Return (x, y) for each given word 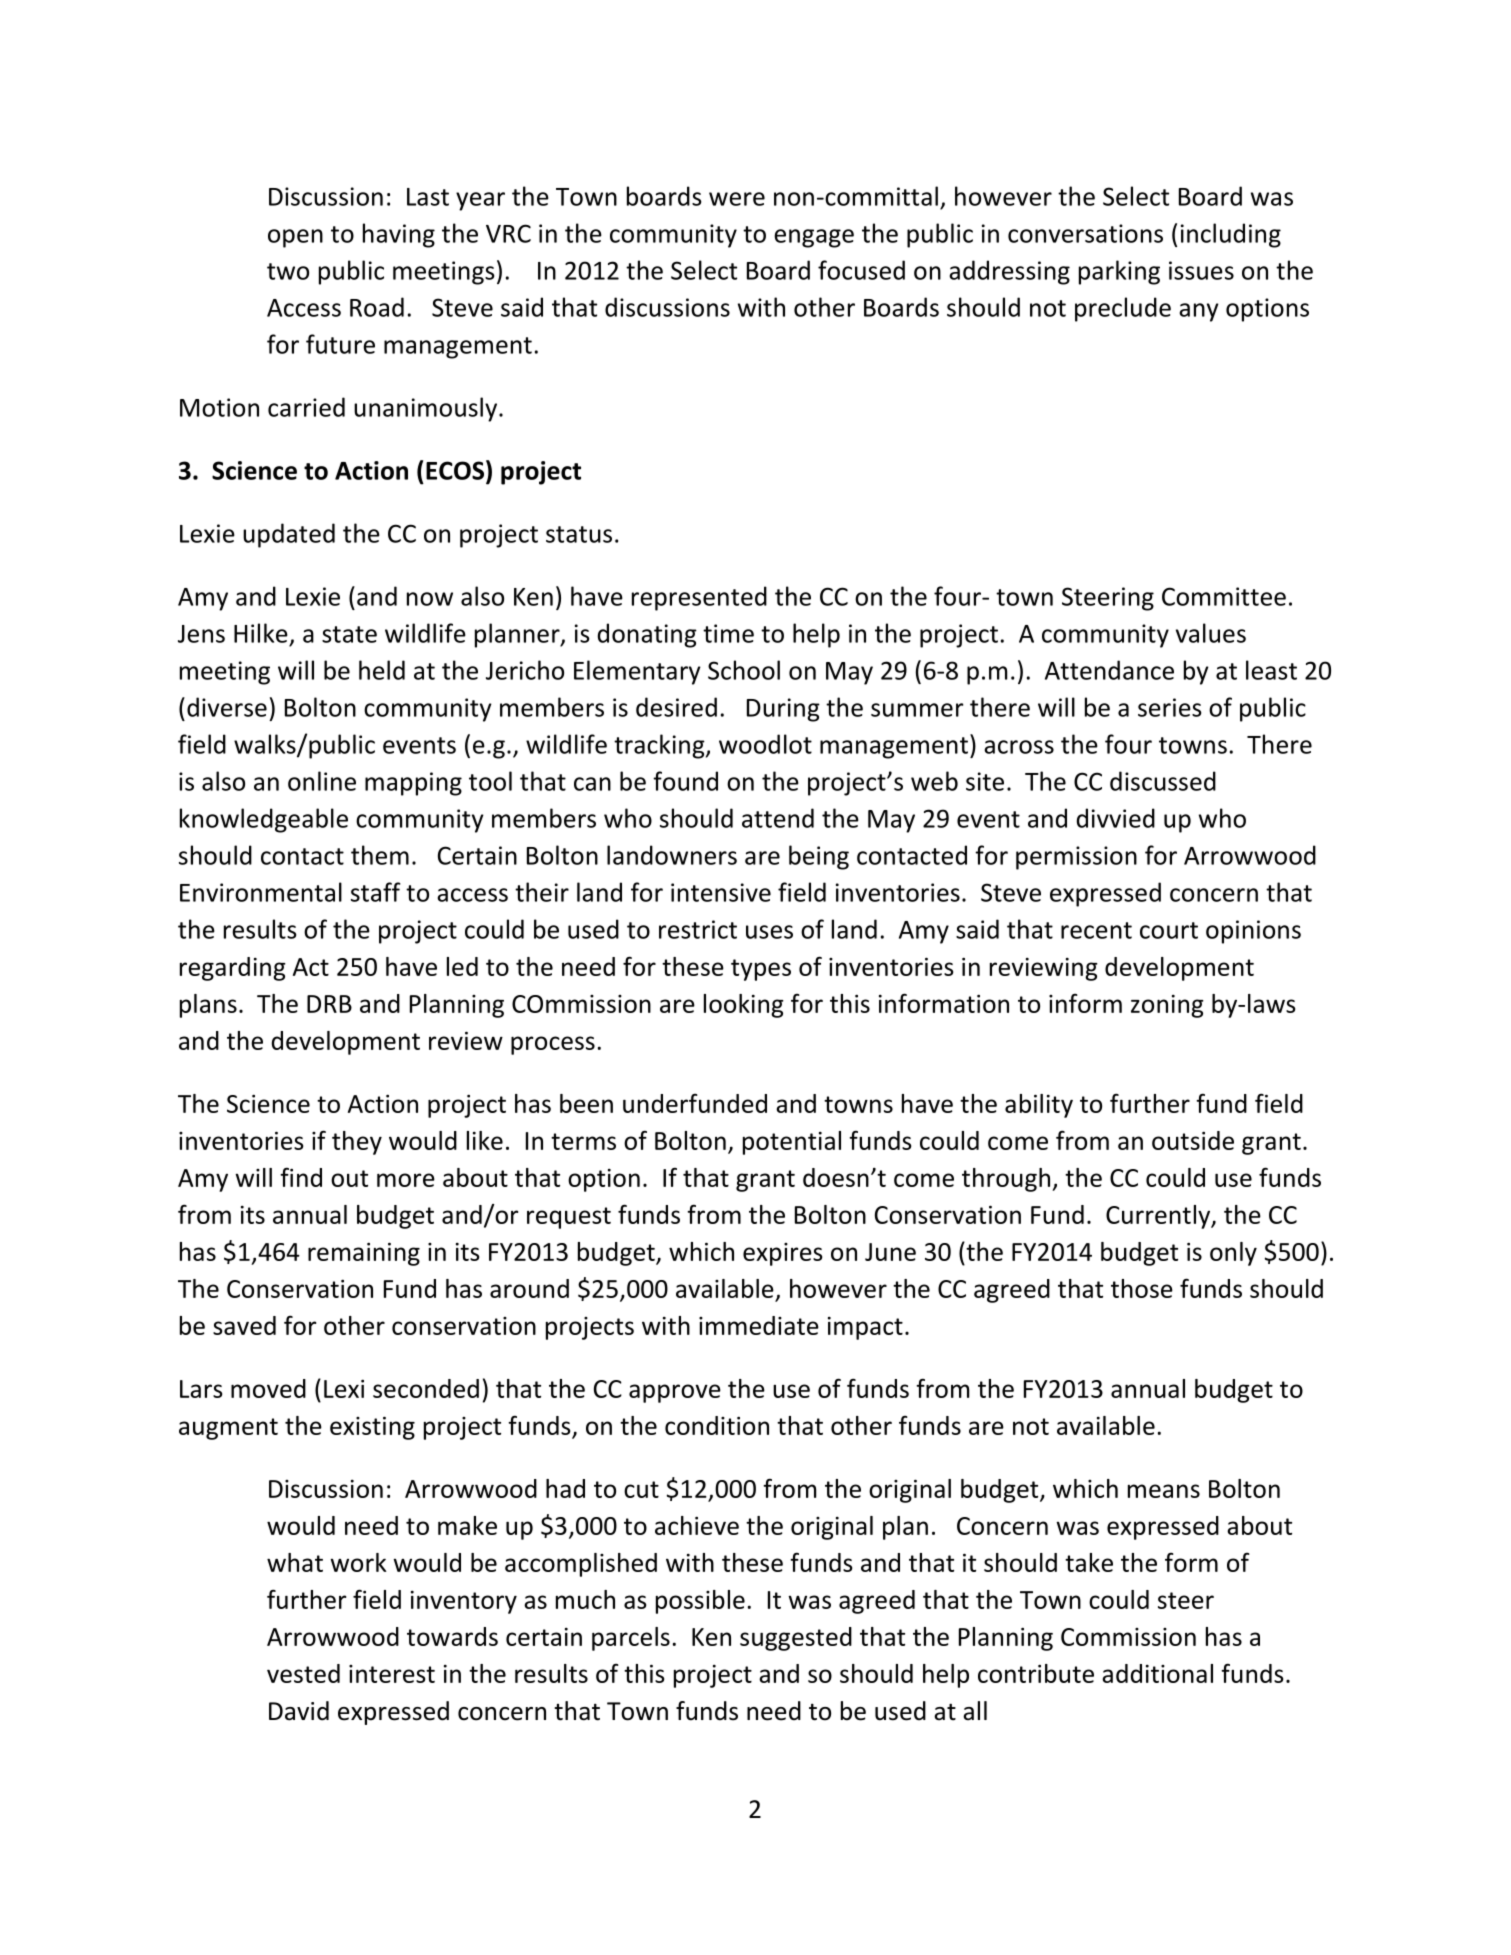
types (761, 970)
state (349, 634)
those (1142, 1288)
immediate (759, 1325)
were (737, 199)
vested (303, 1673)
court (1169, 930)
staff (376, 892)
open (295, 238)
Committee (1224, 596)
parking (1119, 272)
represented (699, 598)
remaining (364, 1254)
